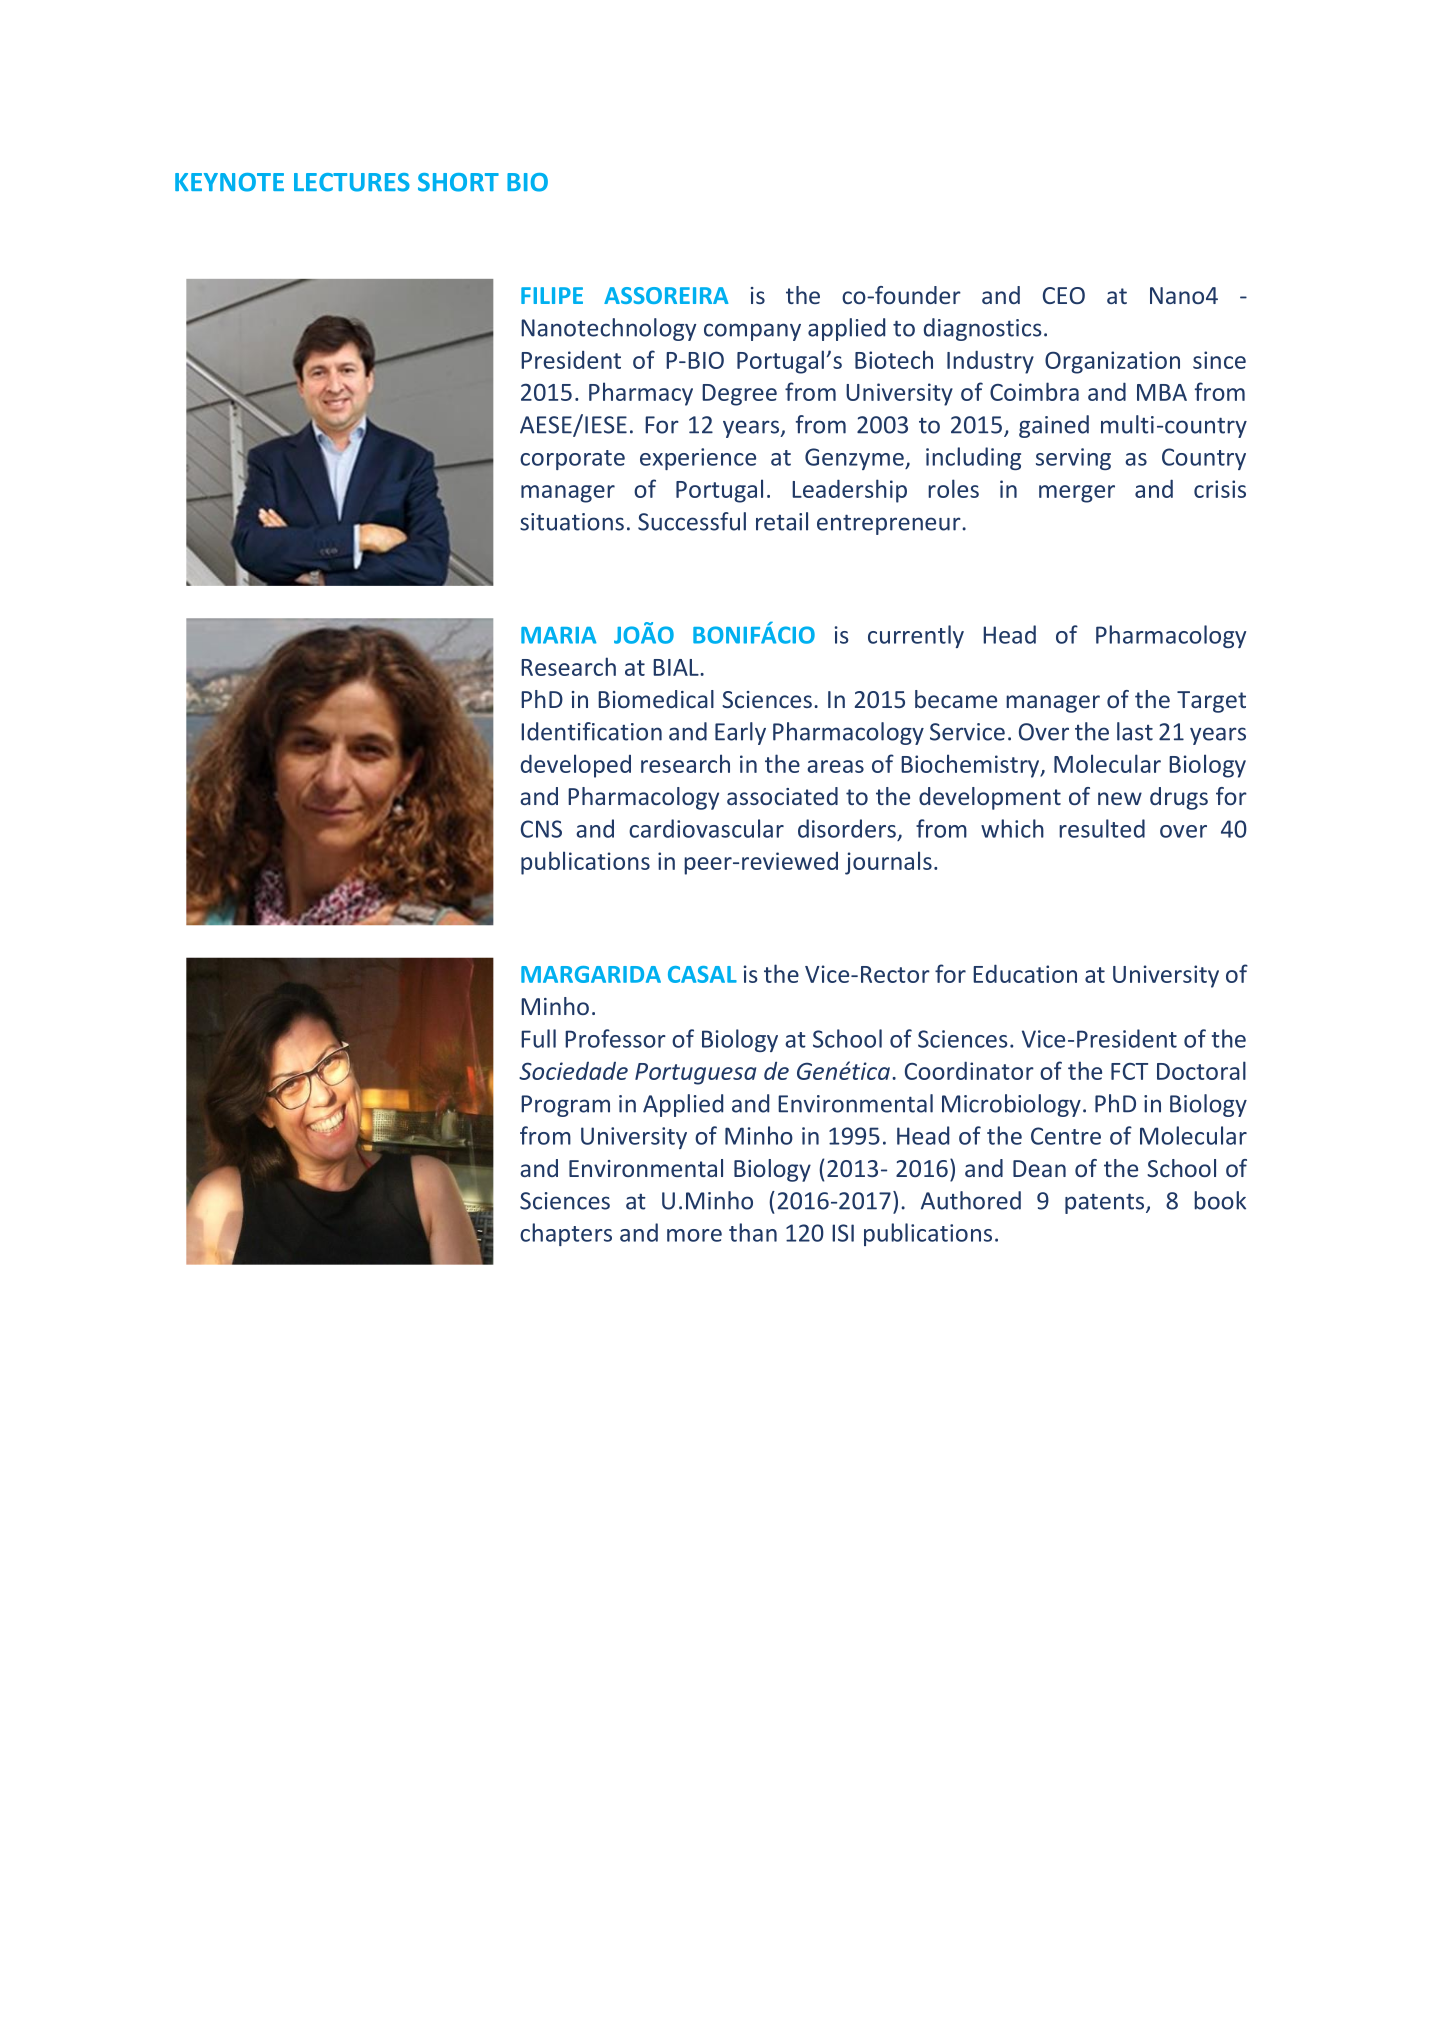  Describe the element at coordinates (352, 182) in the image. I see `LECTURES` at that location.
